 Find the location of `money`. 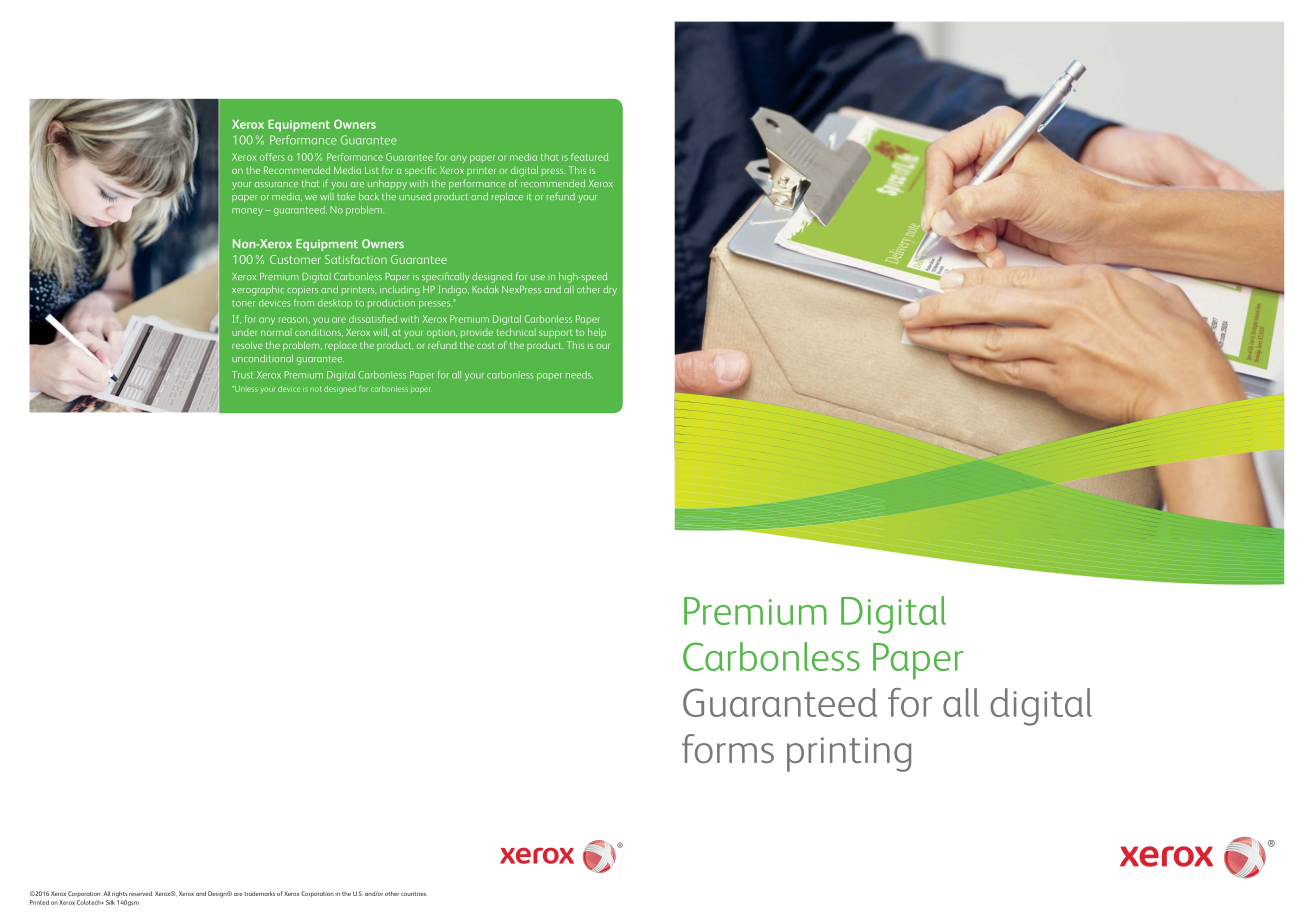

money is located at coordinates (247, 212).
